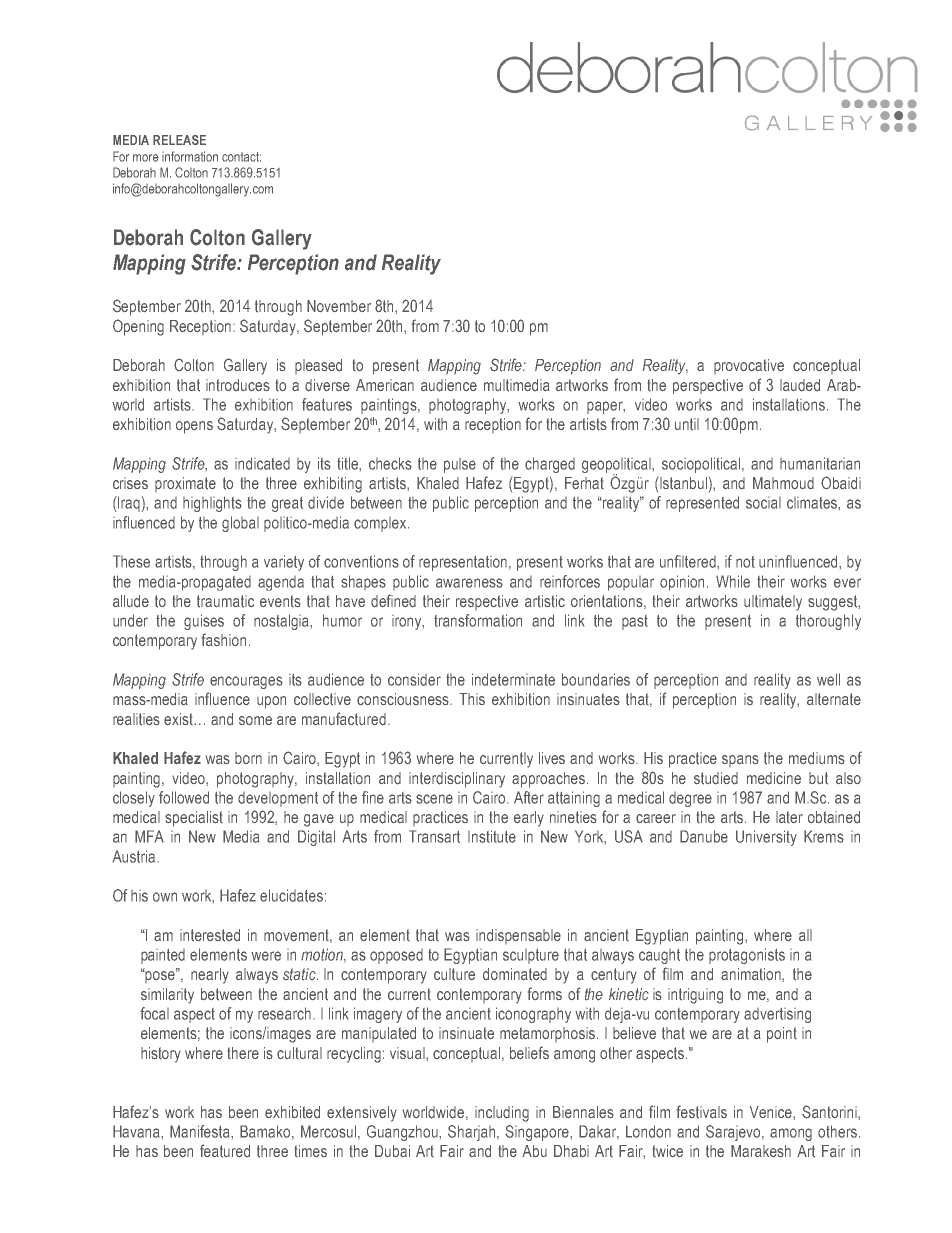 The image size is (952, 1233). What do you see at coordinates (749, 366) in the screenshot?
I see `provocative` at bounding box center [749, 366].
